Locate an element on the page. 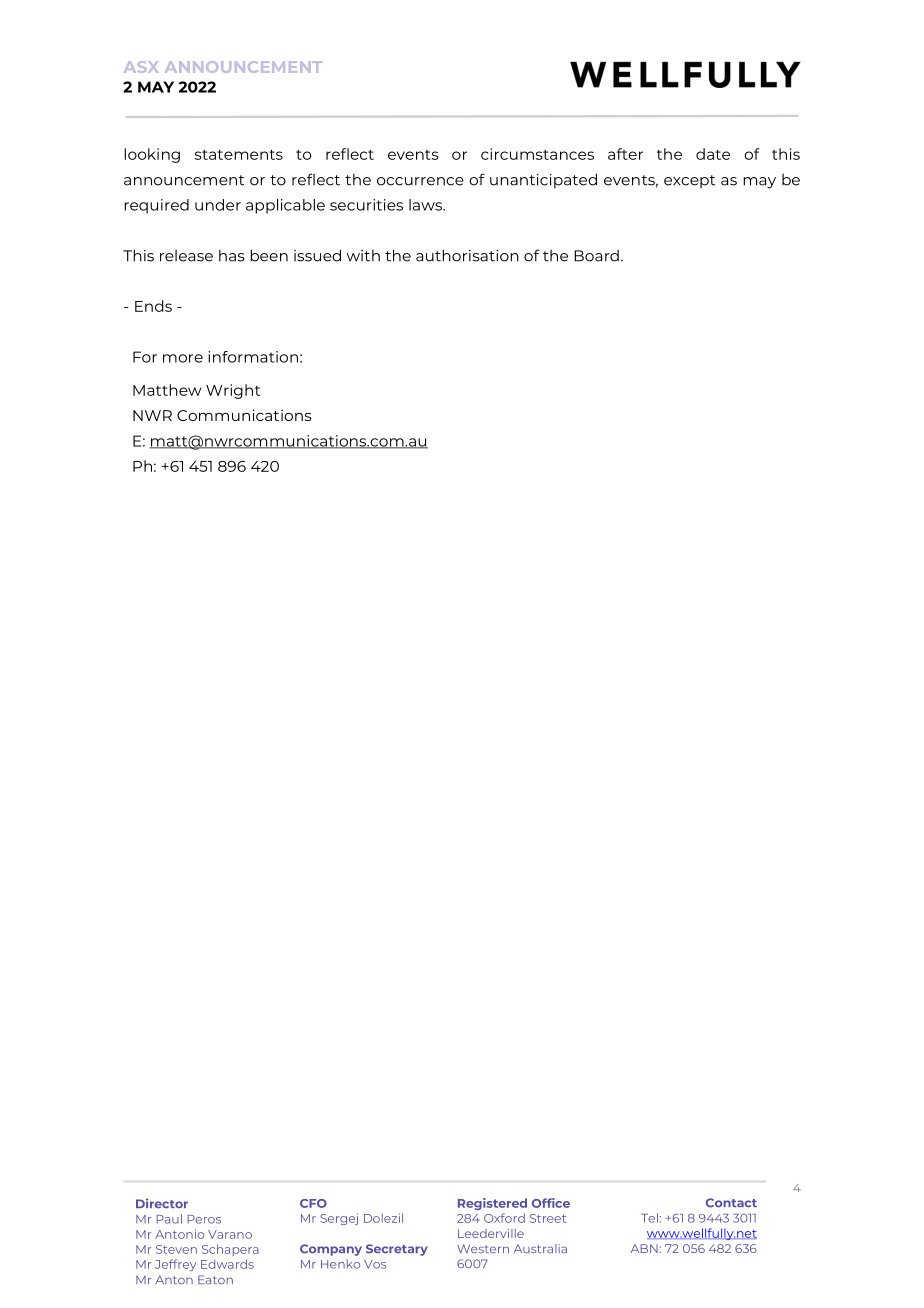 The height and width of the image is (1308, 924). except is located at coordinates (689, 181).
